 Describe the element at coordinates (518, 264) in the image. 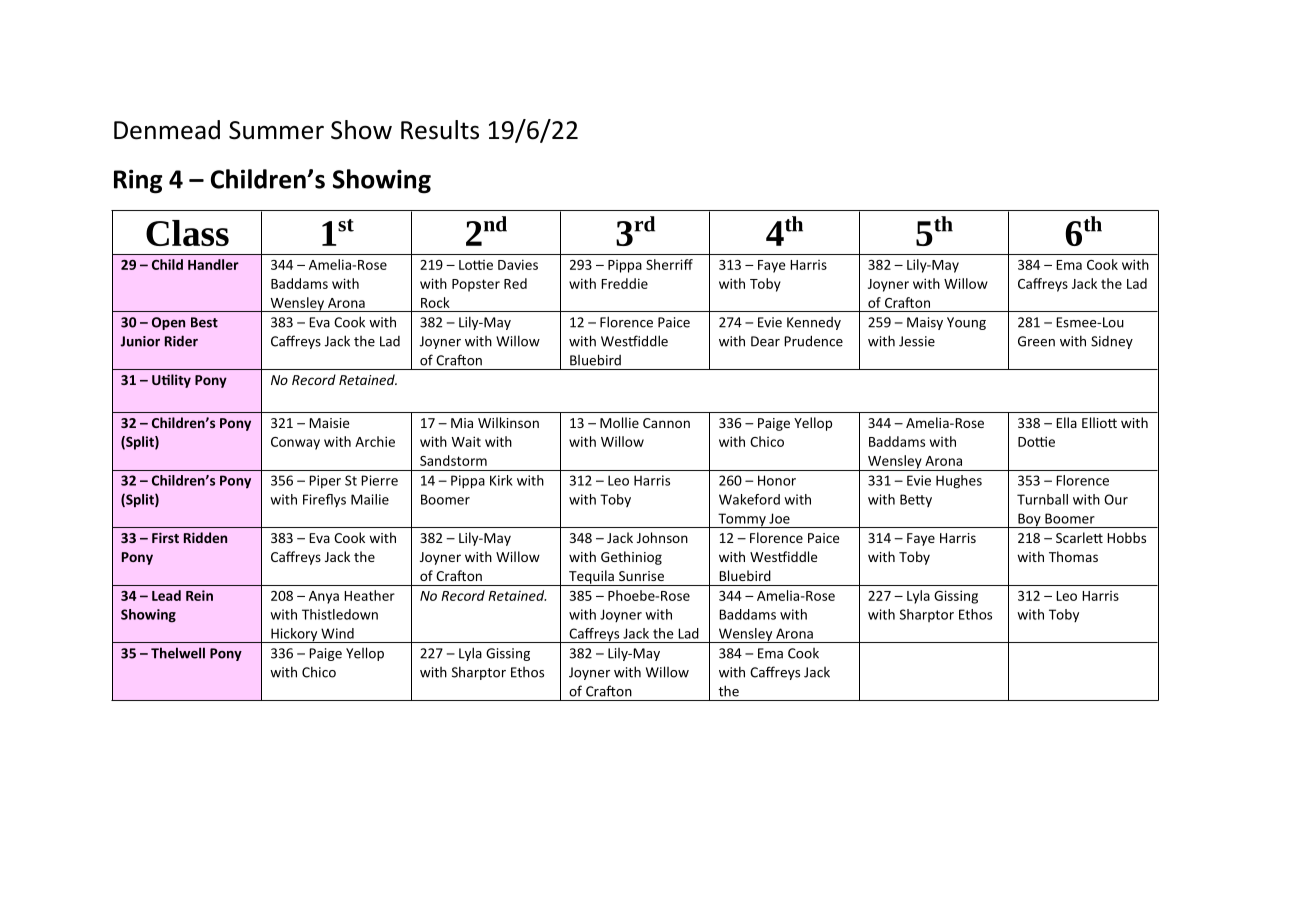

I see `Davies` at that location.
